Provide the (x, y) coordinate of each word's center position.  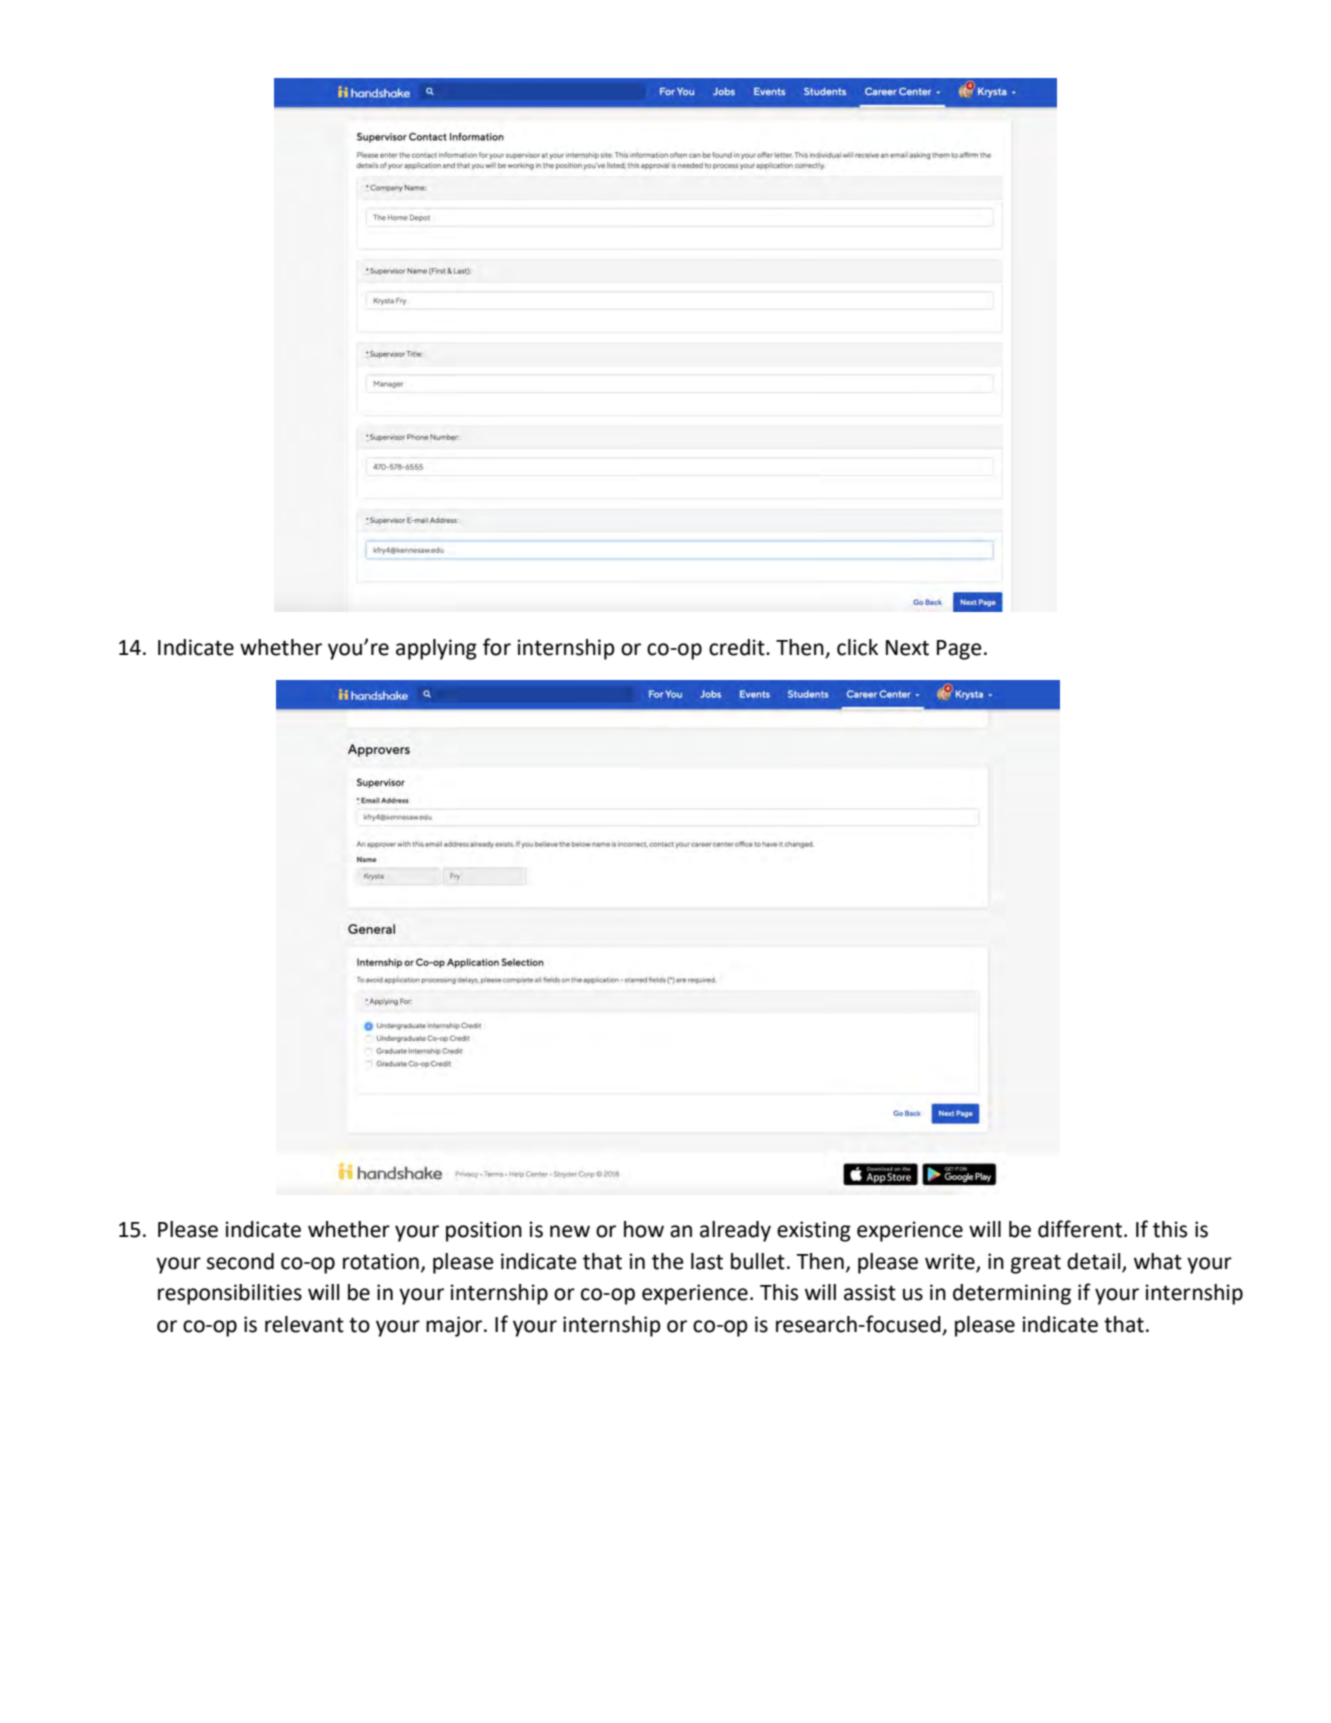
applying (436, 649)
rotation (381, 1261)
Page (959, 650)
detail (1095, 1262)
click (857, 647)
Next (907, 648)
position (484, 1231)
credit (738, 647)
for (497, 647)
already (735, 1231)
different (1081, 1229)
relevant (304, 1324)
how (644, 1229)
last (707, 1261)
